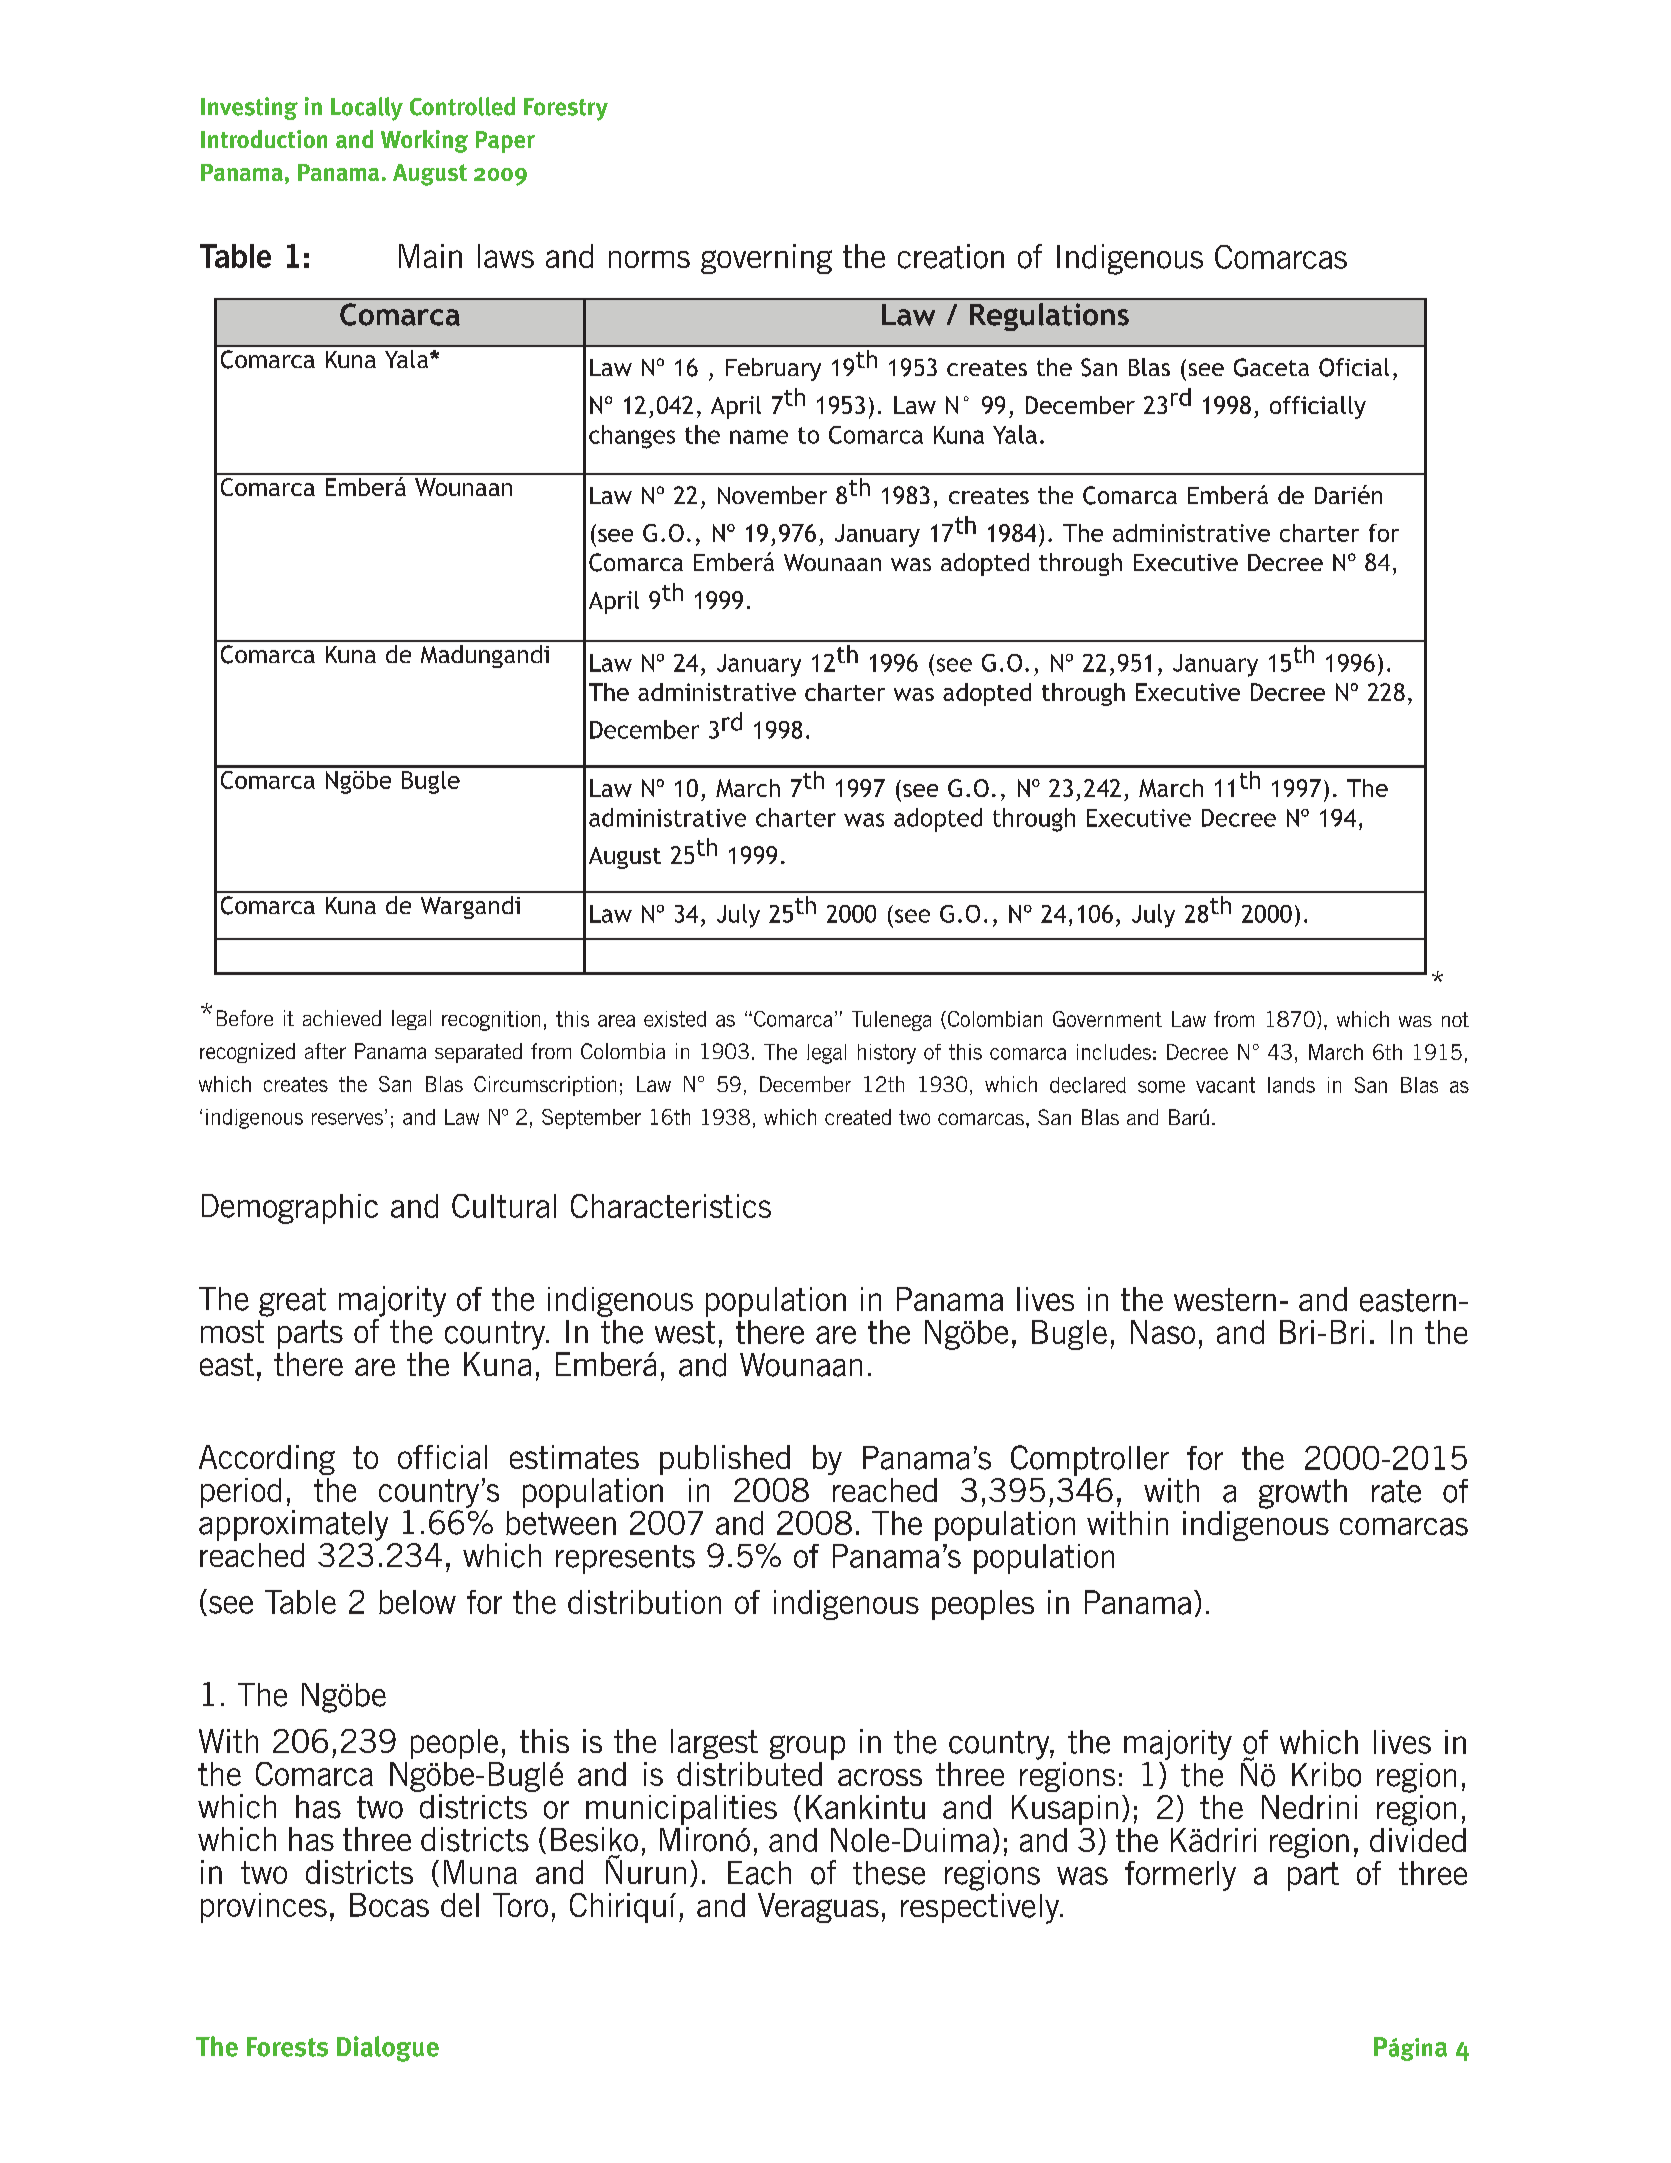 This document has height=2163, width=1671. Describe the element at coordinates (1455, 1019) in the document. I see `not` at that location.
